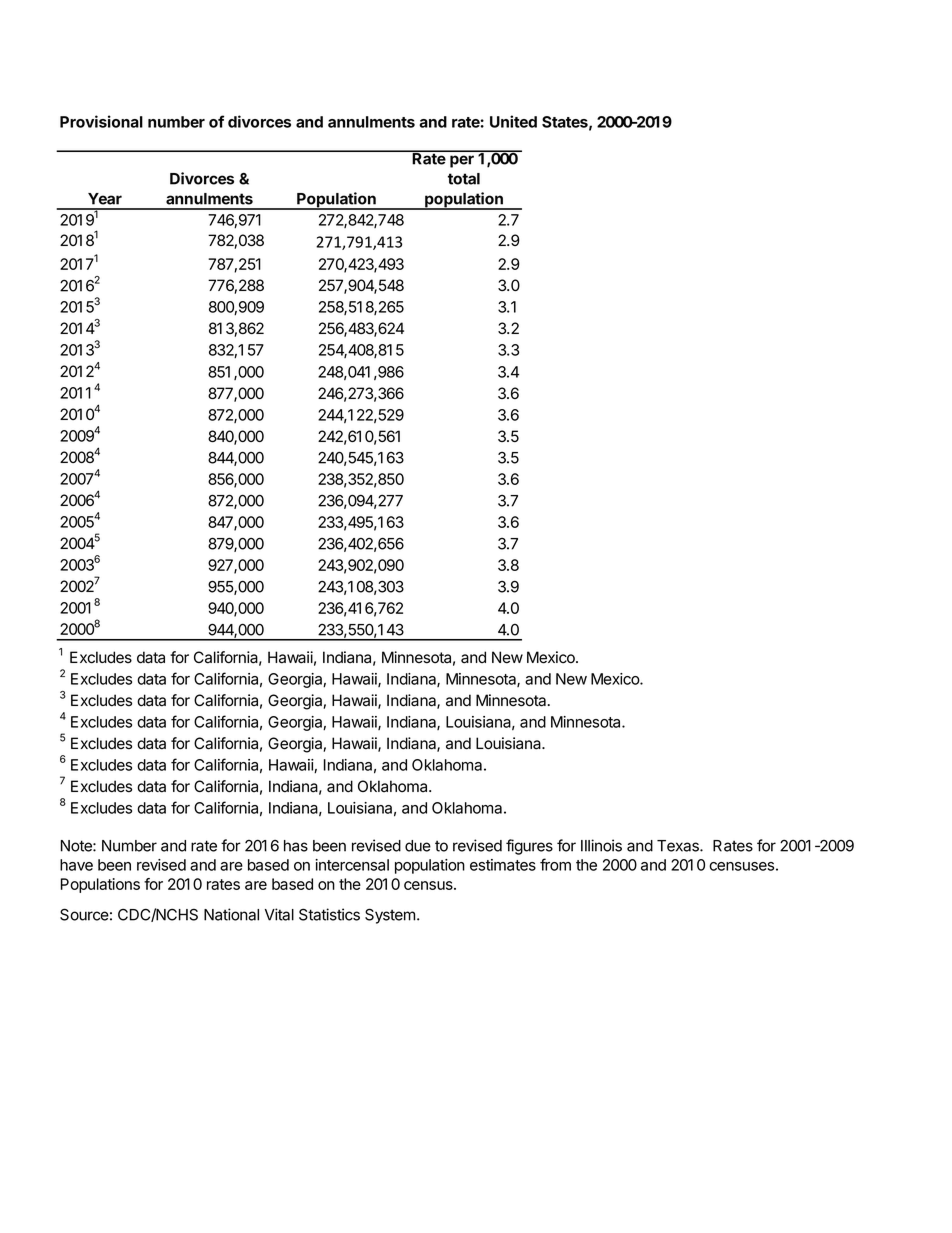  What do you see at coordinates (513, 121) in the image?
I see `United` at bounding box center [513, 121].
